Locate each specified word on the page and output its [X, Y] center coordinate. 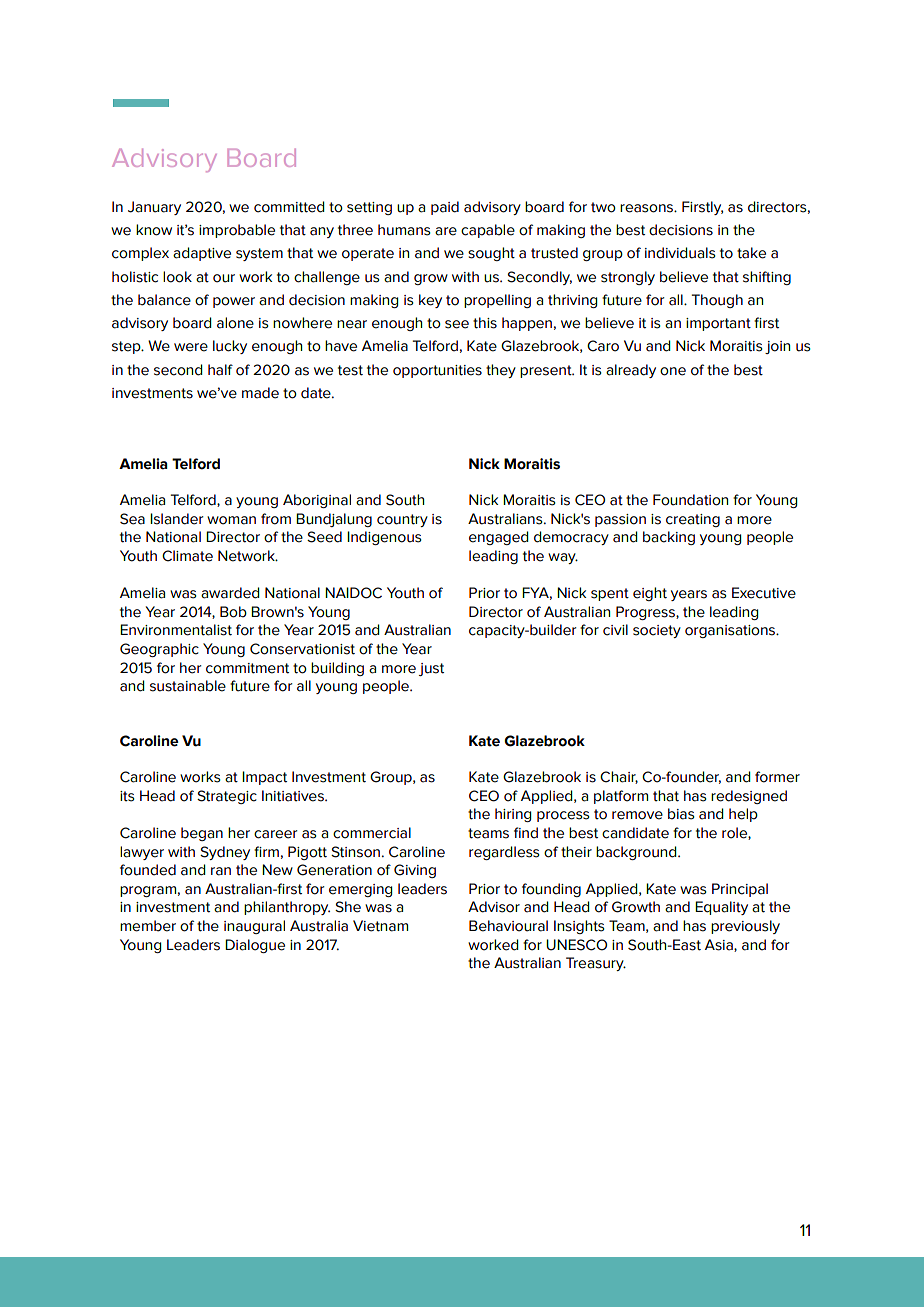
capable [488, 231]
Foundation [690, 500]
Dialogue [255, 946]
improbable [237, 231]
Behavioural [508, 926]
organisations [731, 631]
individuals [680, 253]
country [402, 520]
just [431, 669]
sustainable [188, 686]
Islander [176, 519]
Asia [720, 945]
